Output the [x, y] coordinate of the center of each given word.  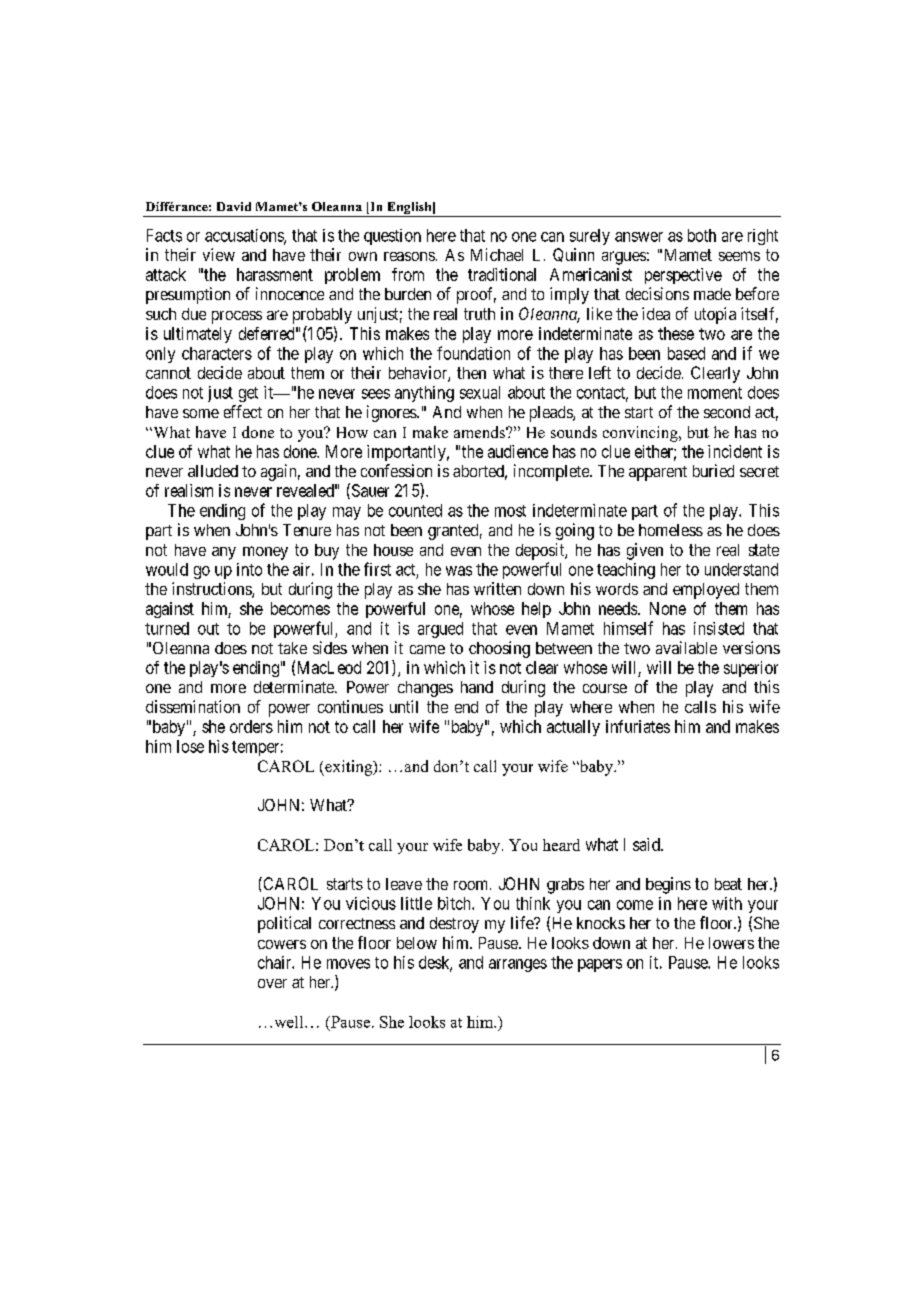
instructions [212, 590]
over [272, 983]
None [668, 608]
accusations [245, 236]
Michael [497, 254]
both [702, 235]
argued [440, 630]
